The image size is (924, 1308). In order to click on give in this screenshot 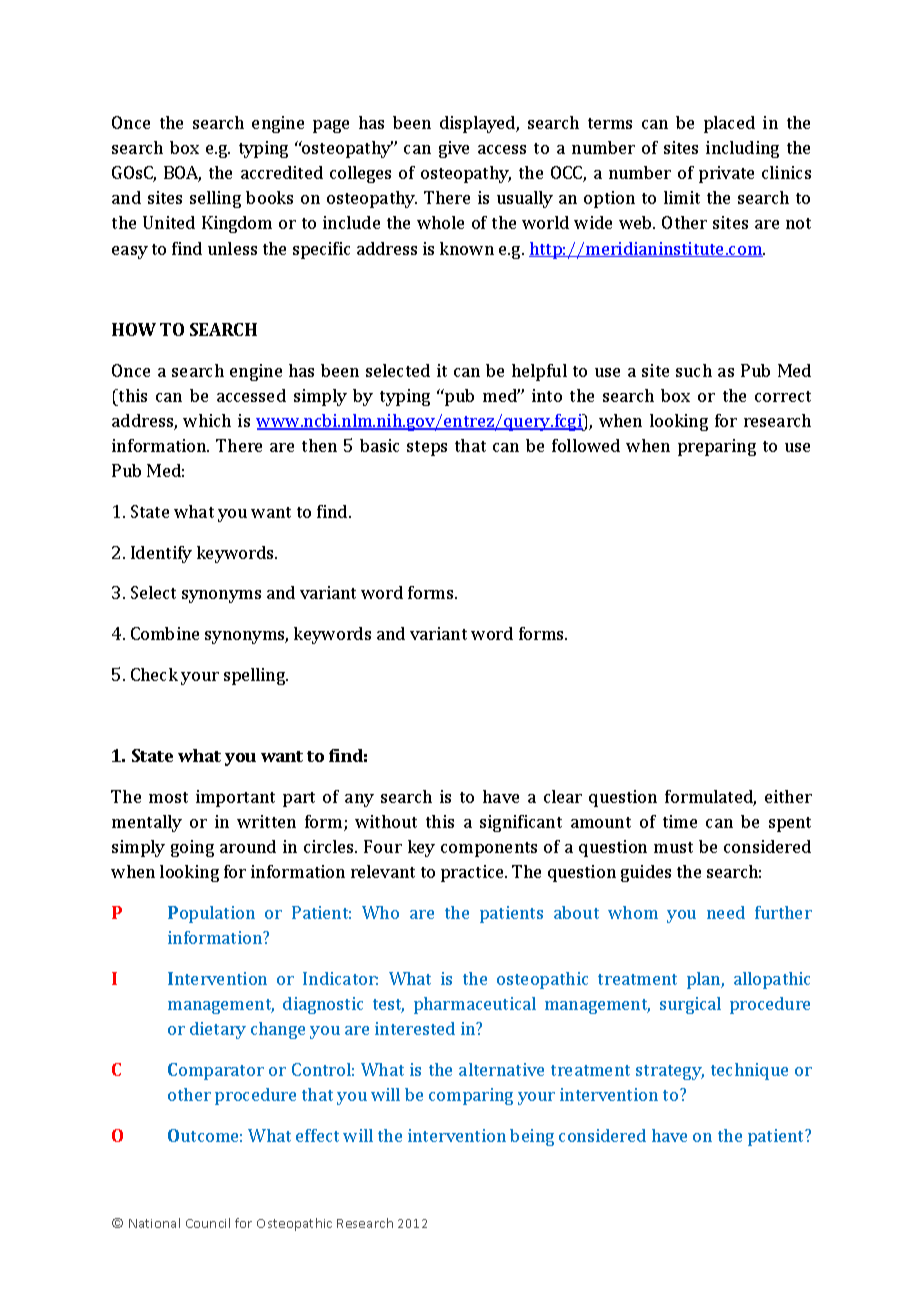, I will do `click(454, 149)`.
